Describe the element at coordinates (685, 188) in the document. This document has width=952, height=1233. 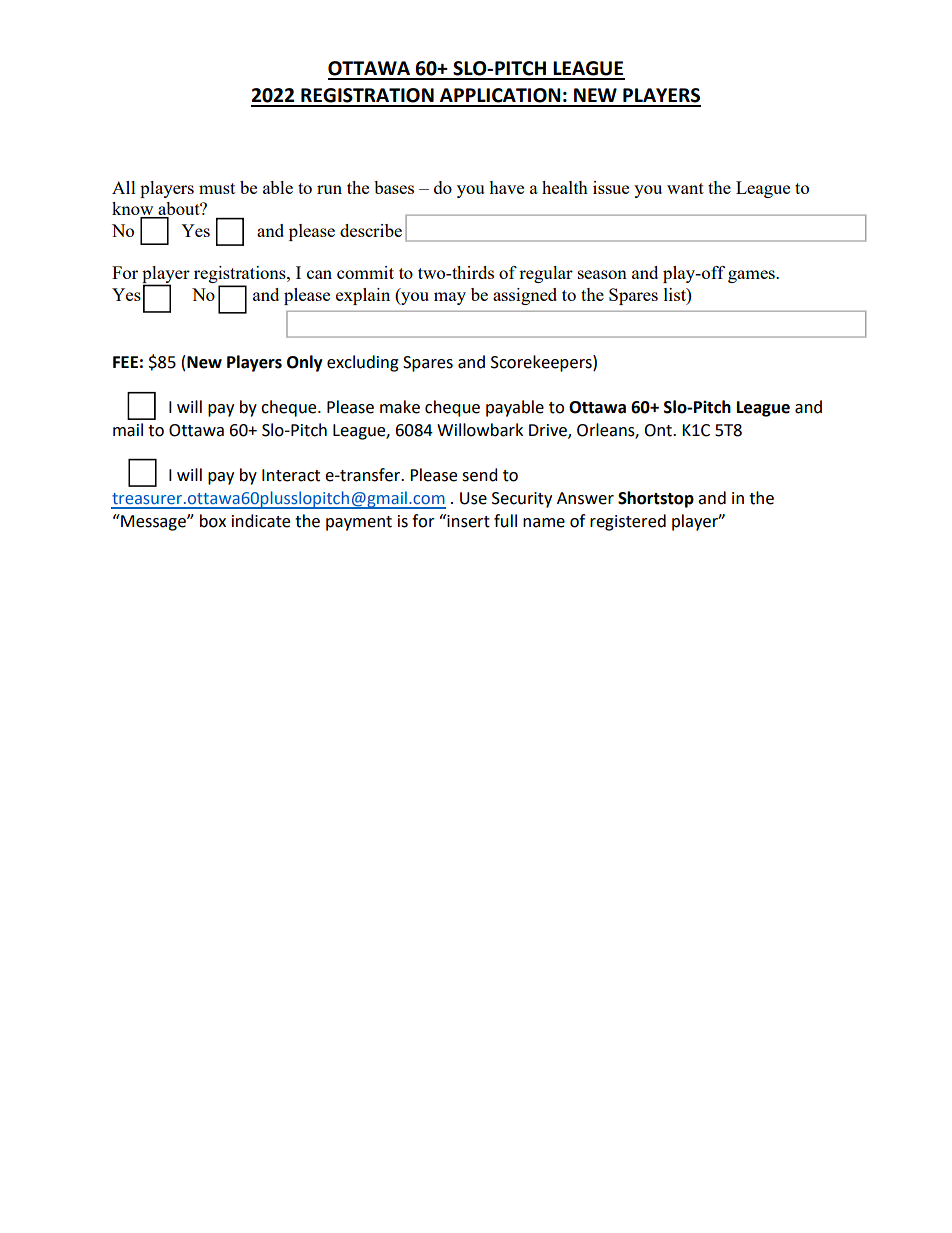
I see `want` at that location.
